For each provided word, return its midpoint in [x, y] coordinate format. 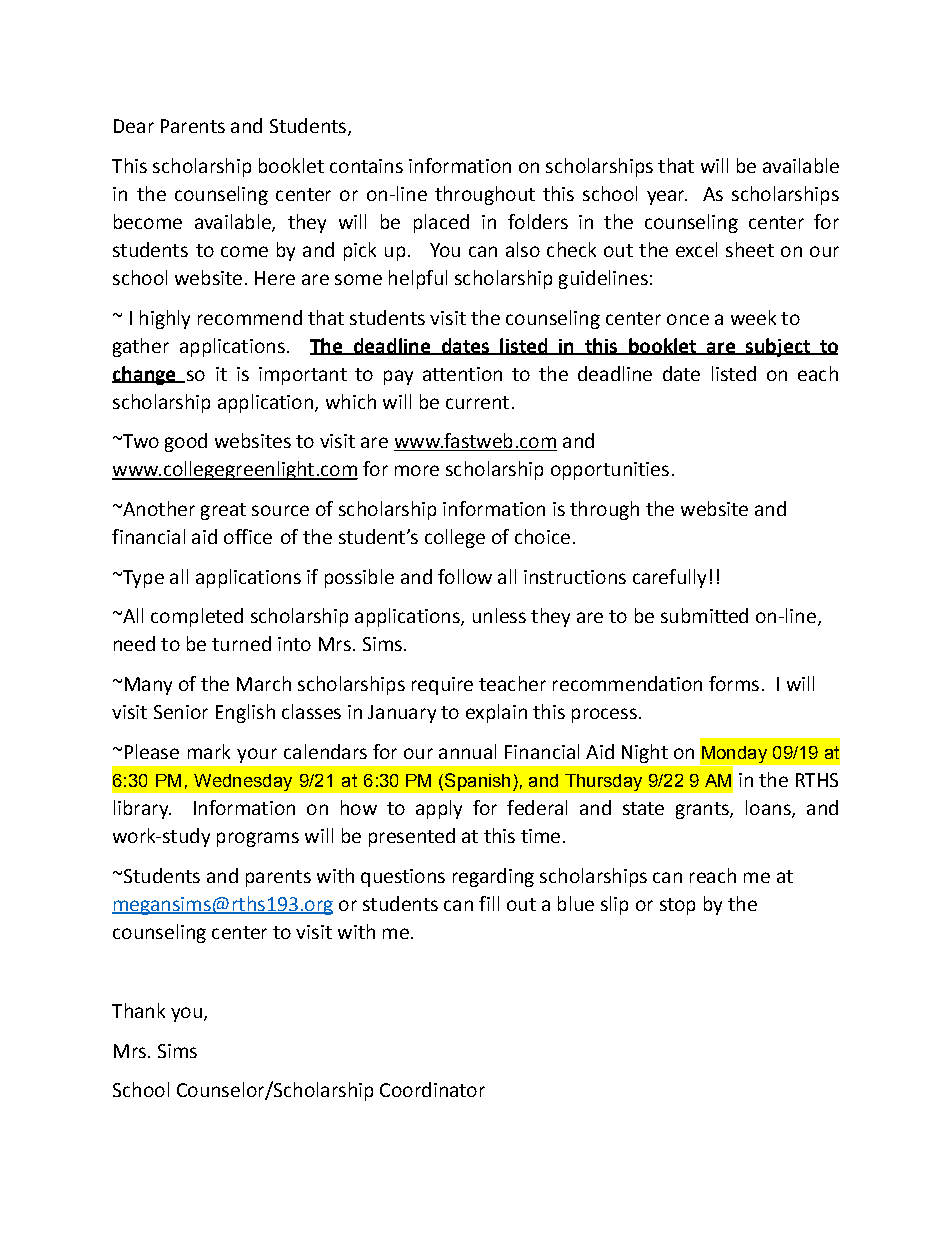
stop [677, 906]
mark [209, 751]
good [186, 442]
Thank [138, 1010]
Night [645, 753]
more [417, 470]
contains [366, 166]
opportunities [610, 471]
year [667, 197]
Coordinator [432, 1089]
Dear [134, 126]
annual [467, 751]
